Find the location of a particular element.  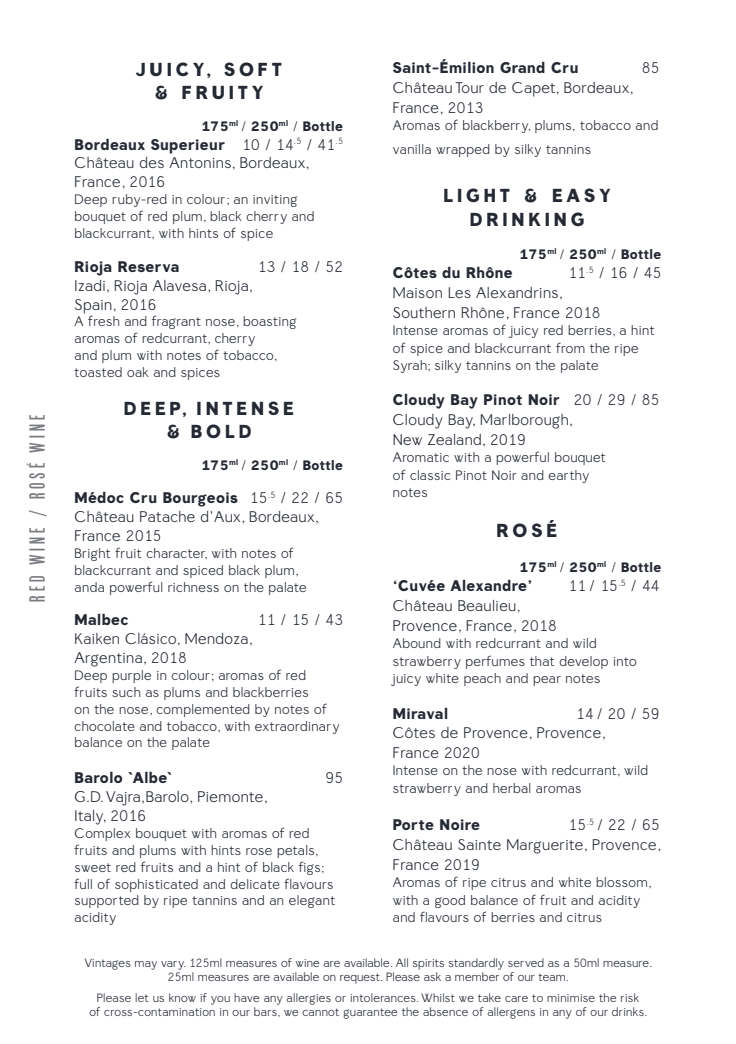

Tour is located at coordinates (470, 87).
